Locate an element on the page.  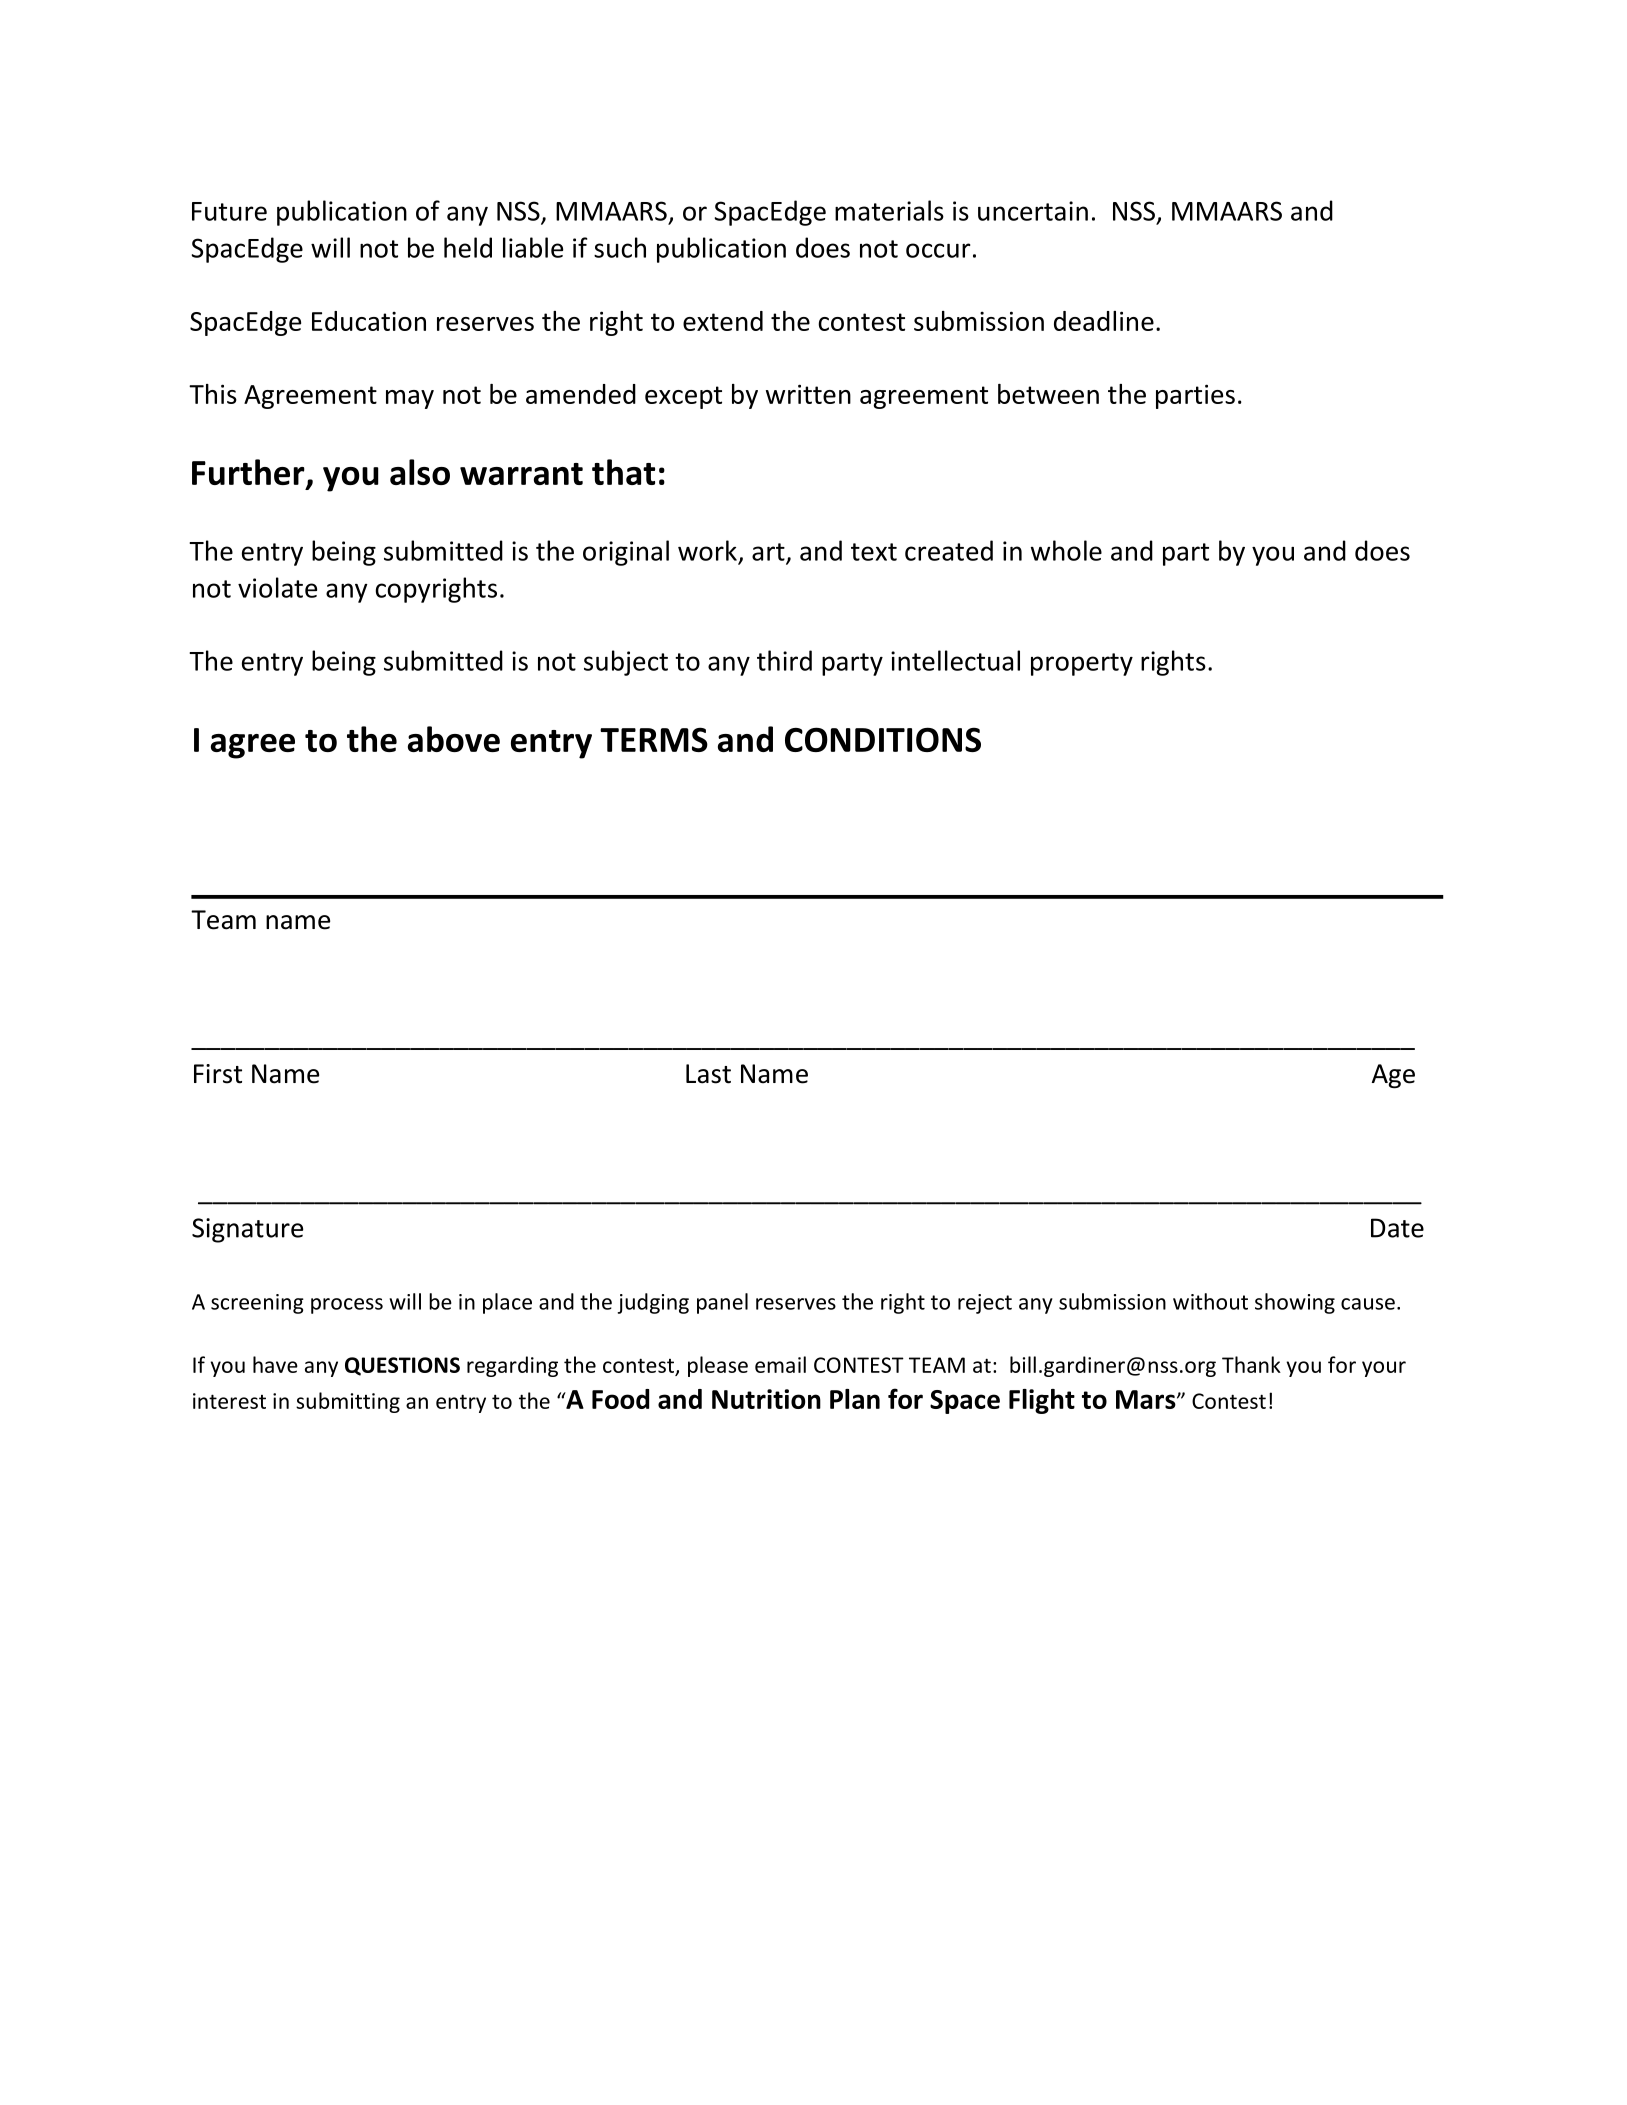
property is located at coordinates (1082, 664).
